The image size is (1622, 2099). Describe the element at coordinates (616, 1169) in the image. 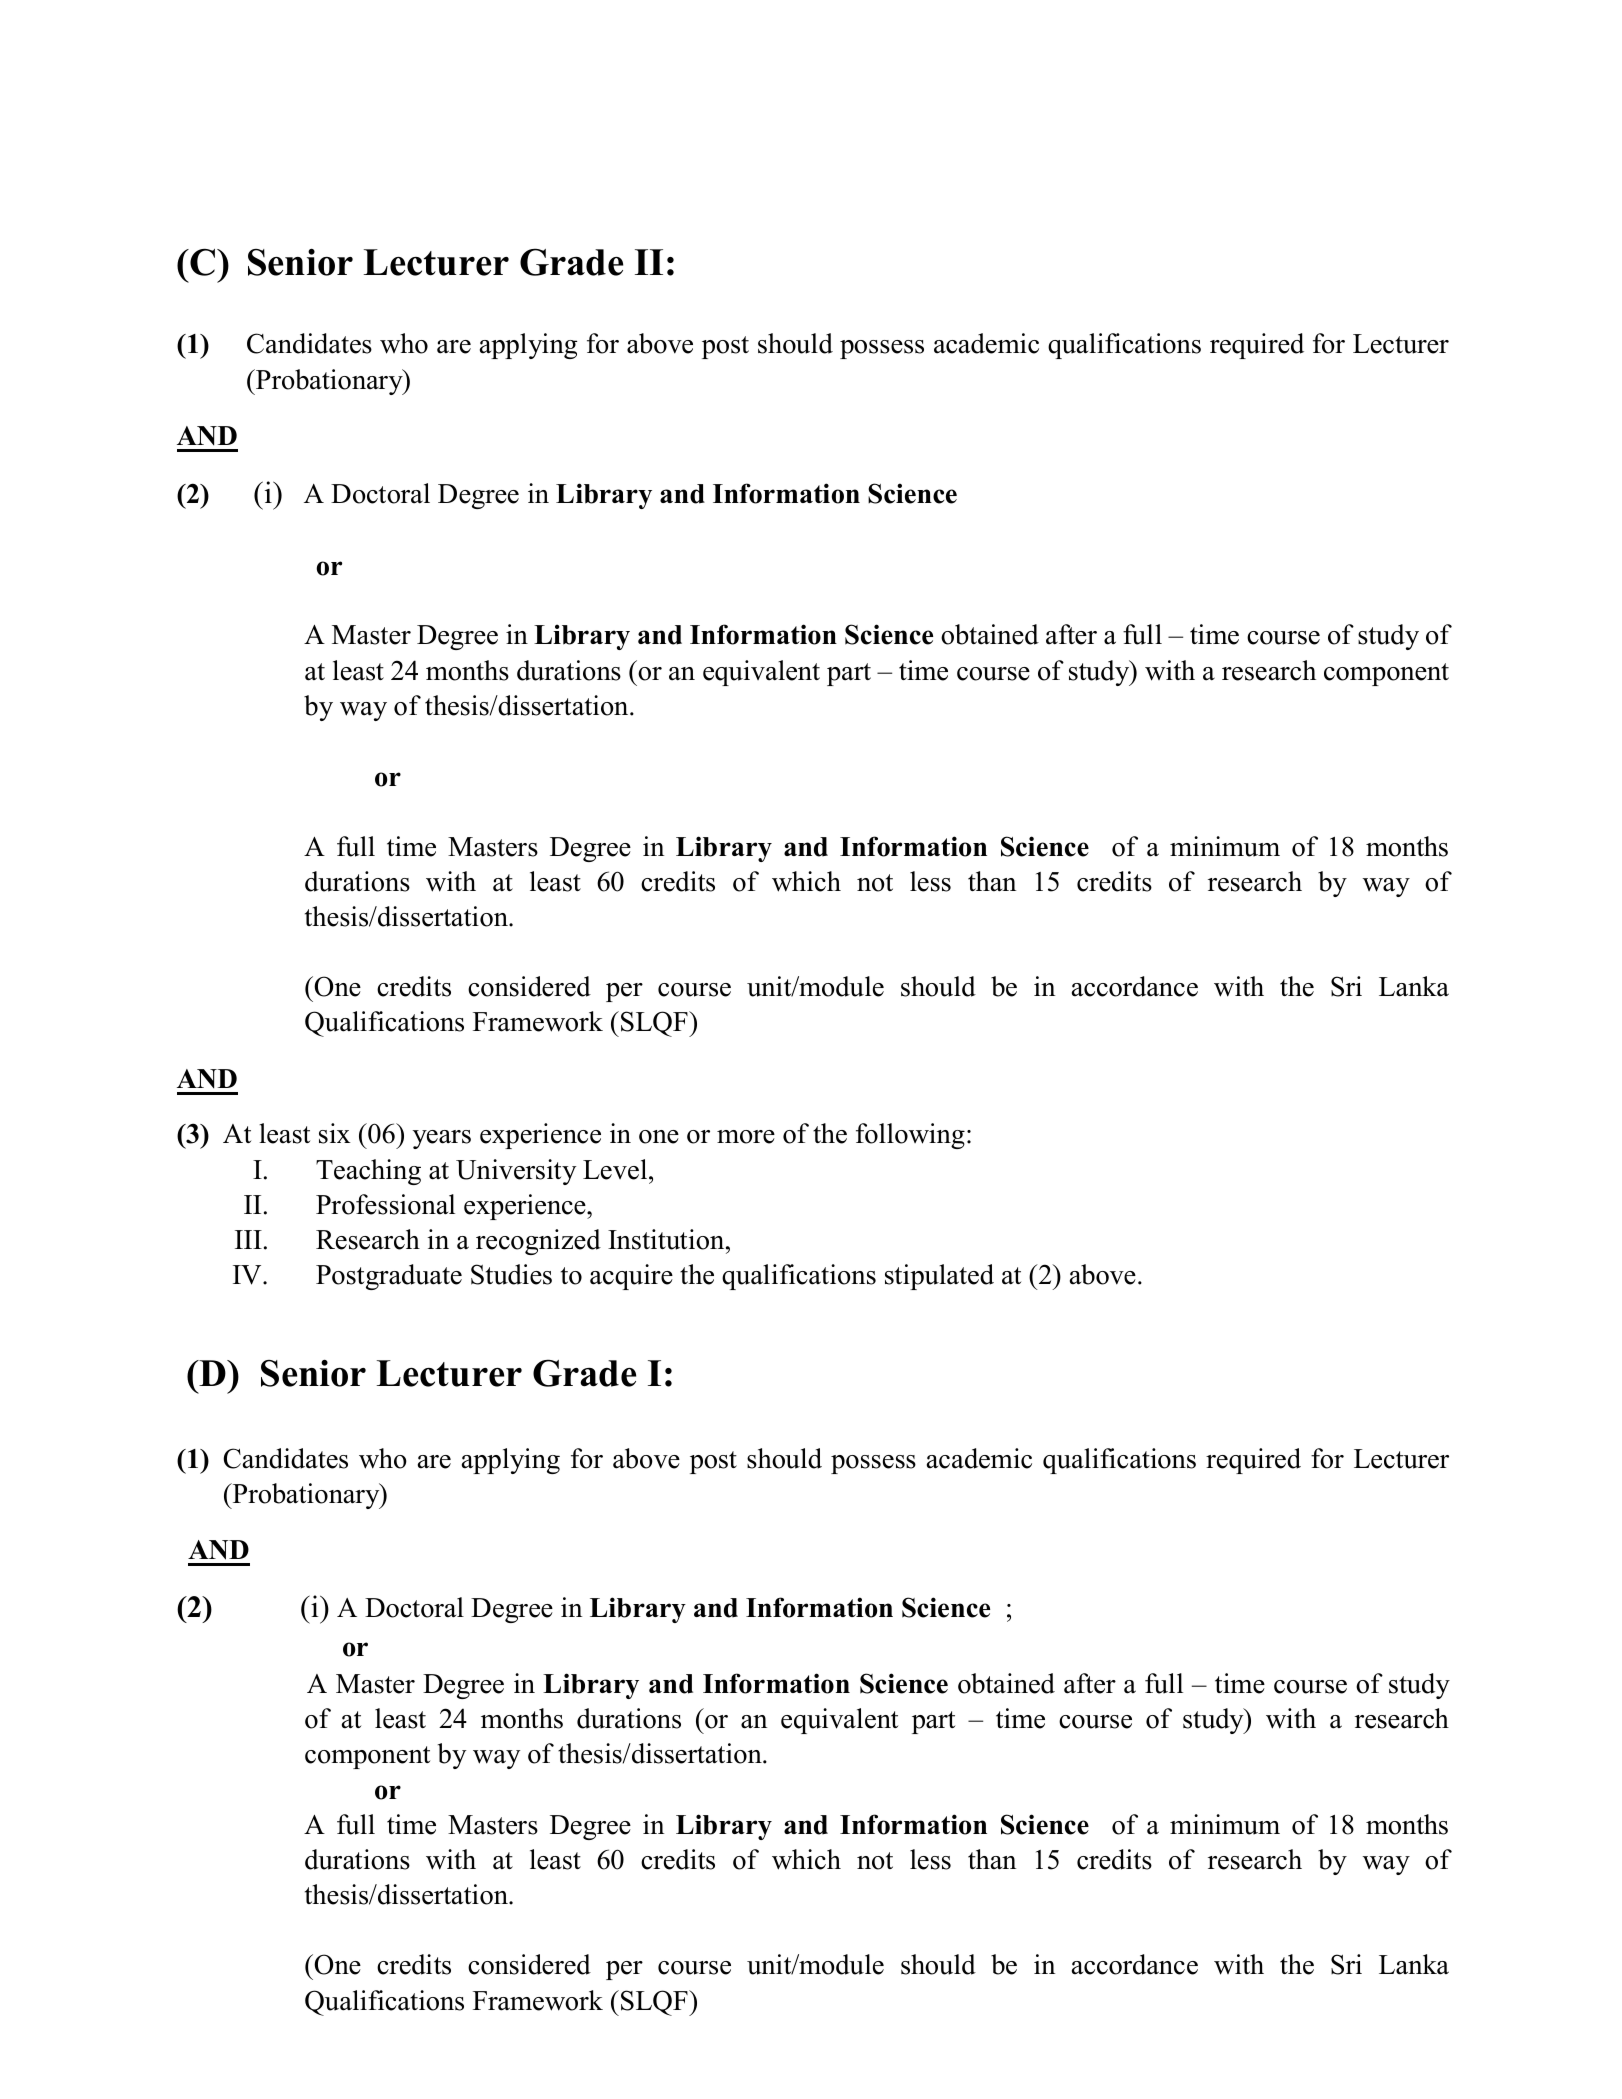

I see `Level` at that location.
